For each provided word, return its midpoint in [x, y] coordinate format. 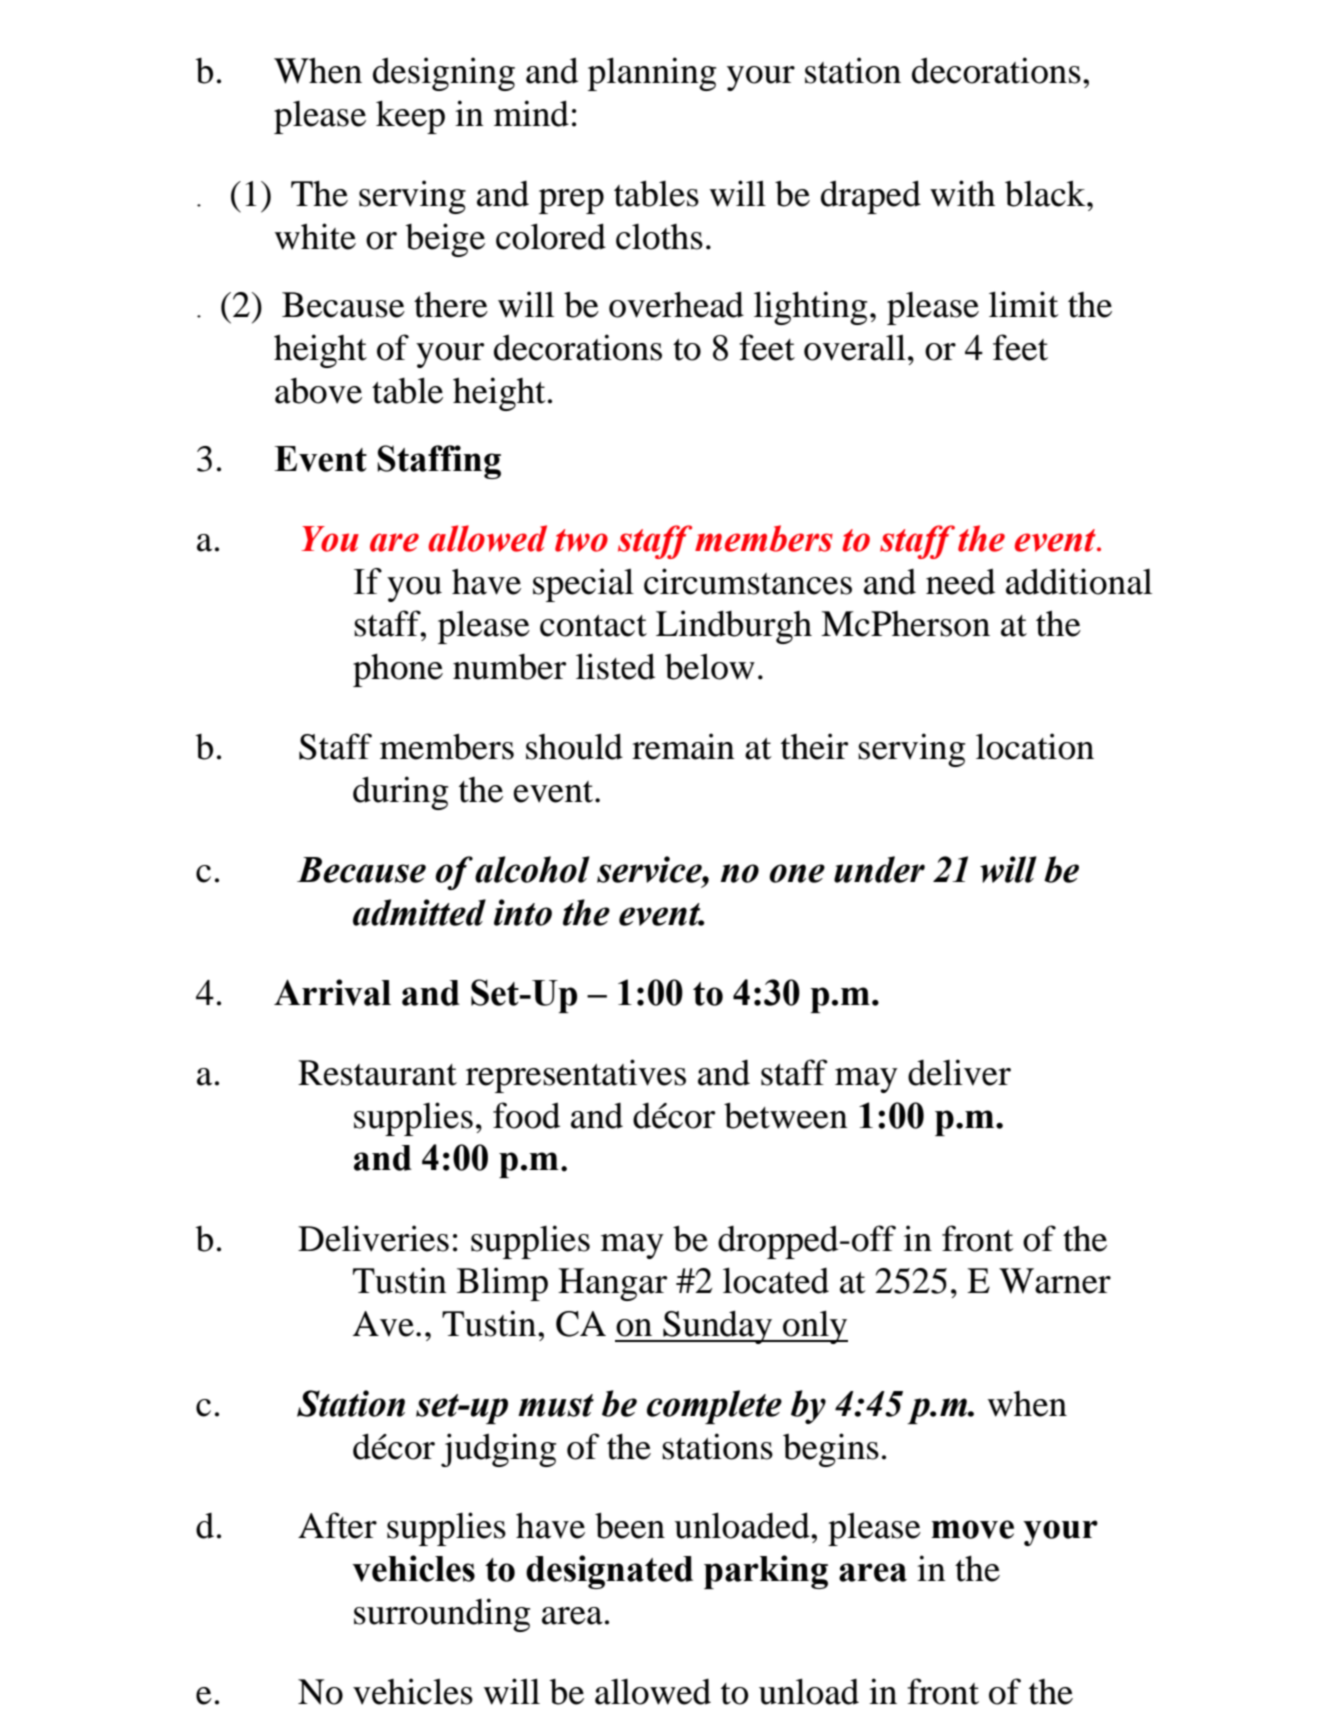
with [962, 193]
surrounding [442, 1615]
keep [410, 117]
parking [766, 1572]
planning [652, 74]
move [972, 1529]
